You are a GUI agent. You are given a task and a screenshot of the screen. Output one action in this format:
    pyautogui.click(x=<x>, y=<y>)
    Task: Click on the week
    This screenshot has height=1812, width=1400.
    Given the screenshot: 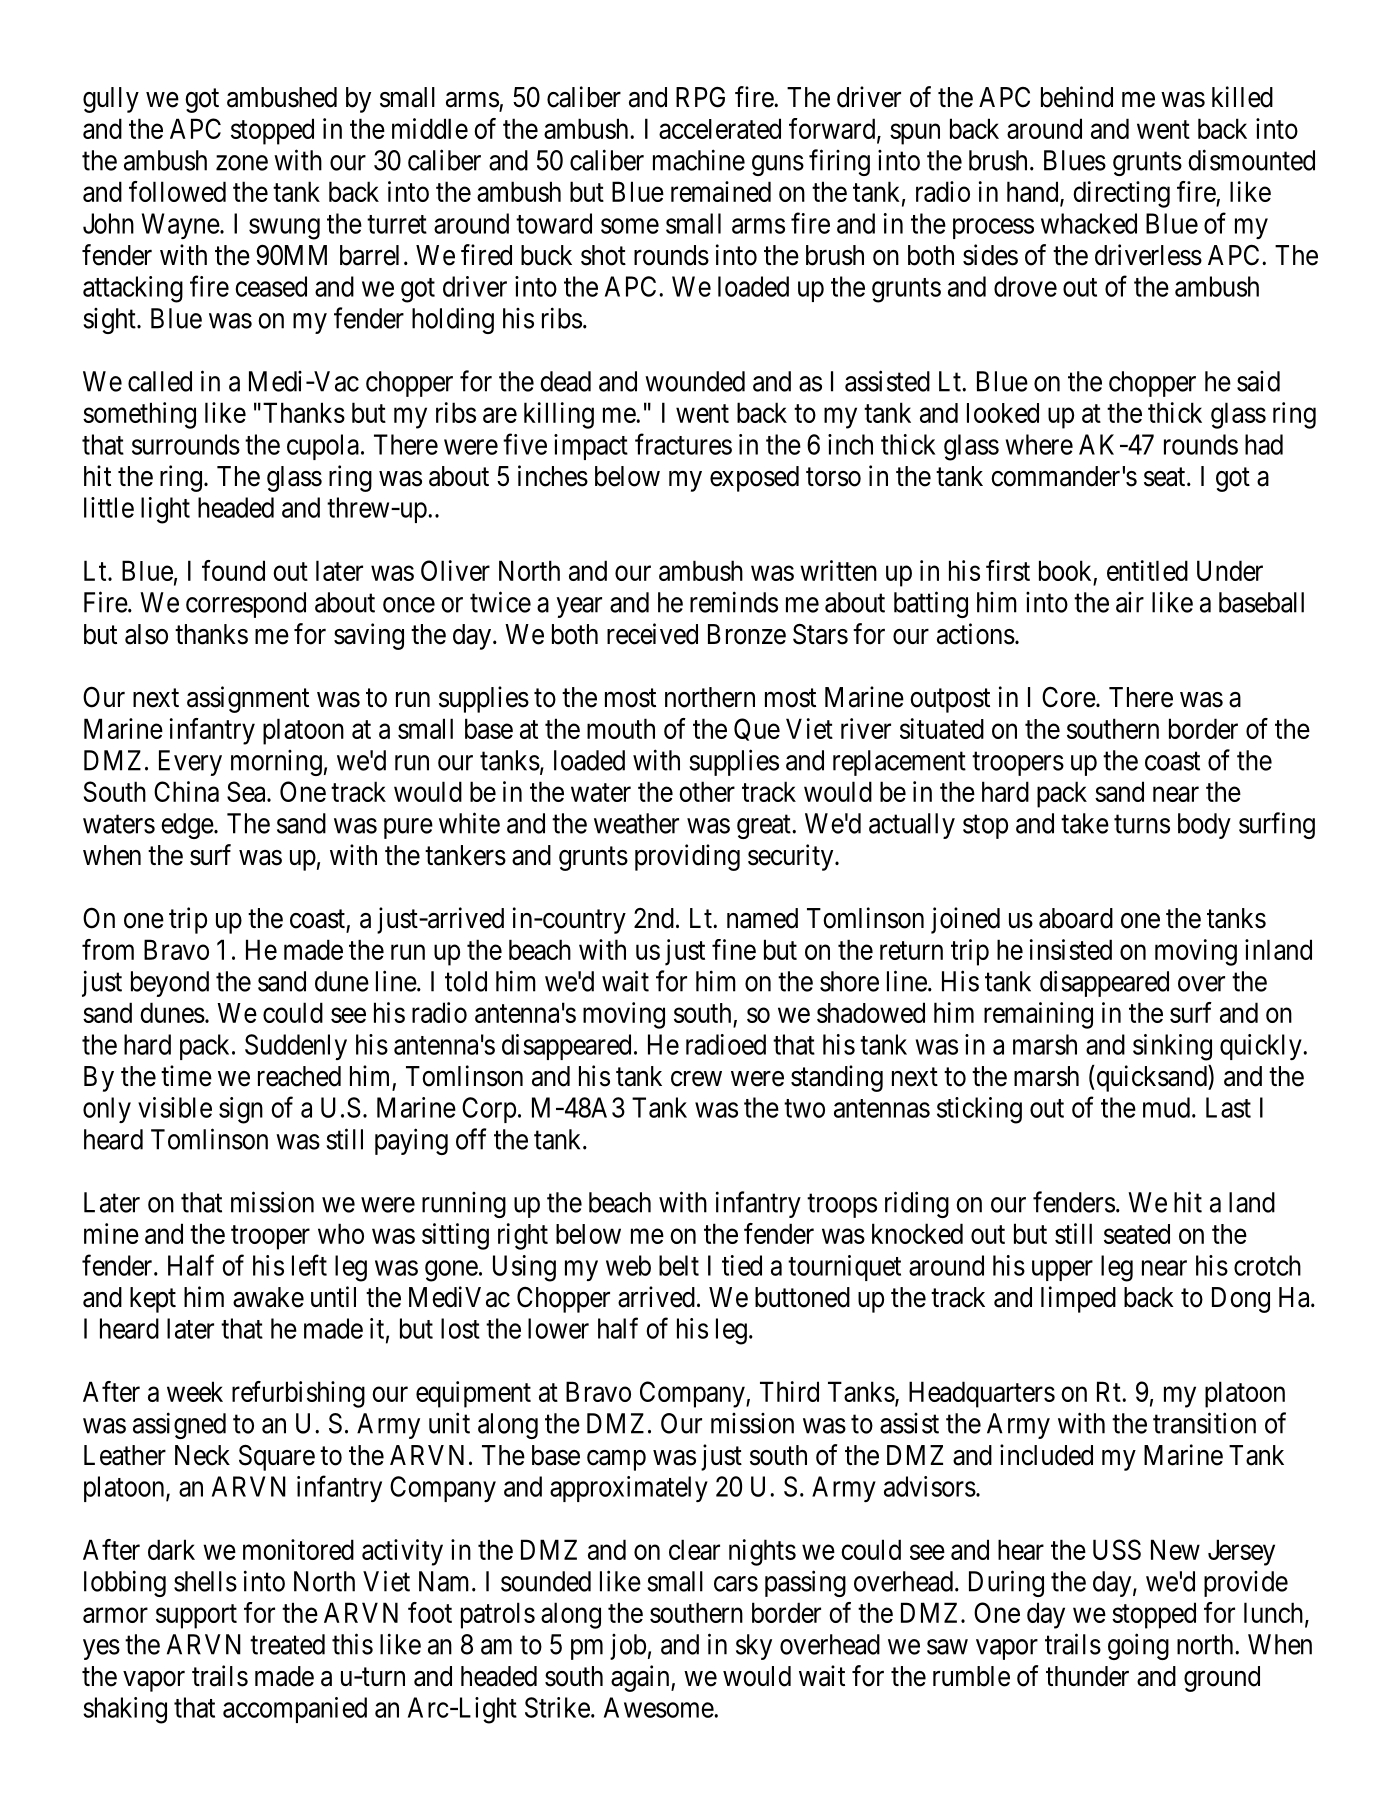 What is the action you would take?
    pyautogui.click(x=195, y=1391)
